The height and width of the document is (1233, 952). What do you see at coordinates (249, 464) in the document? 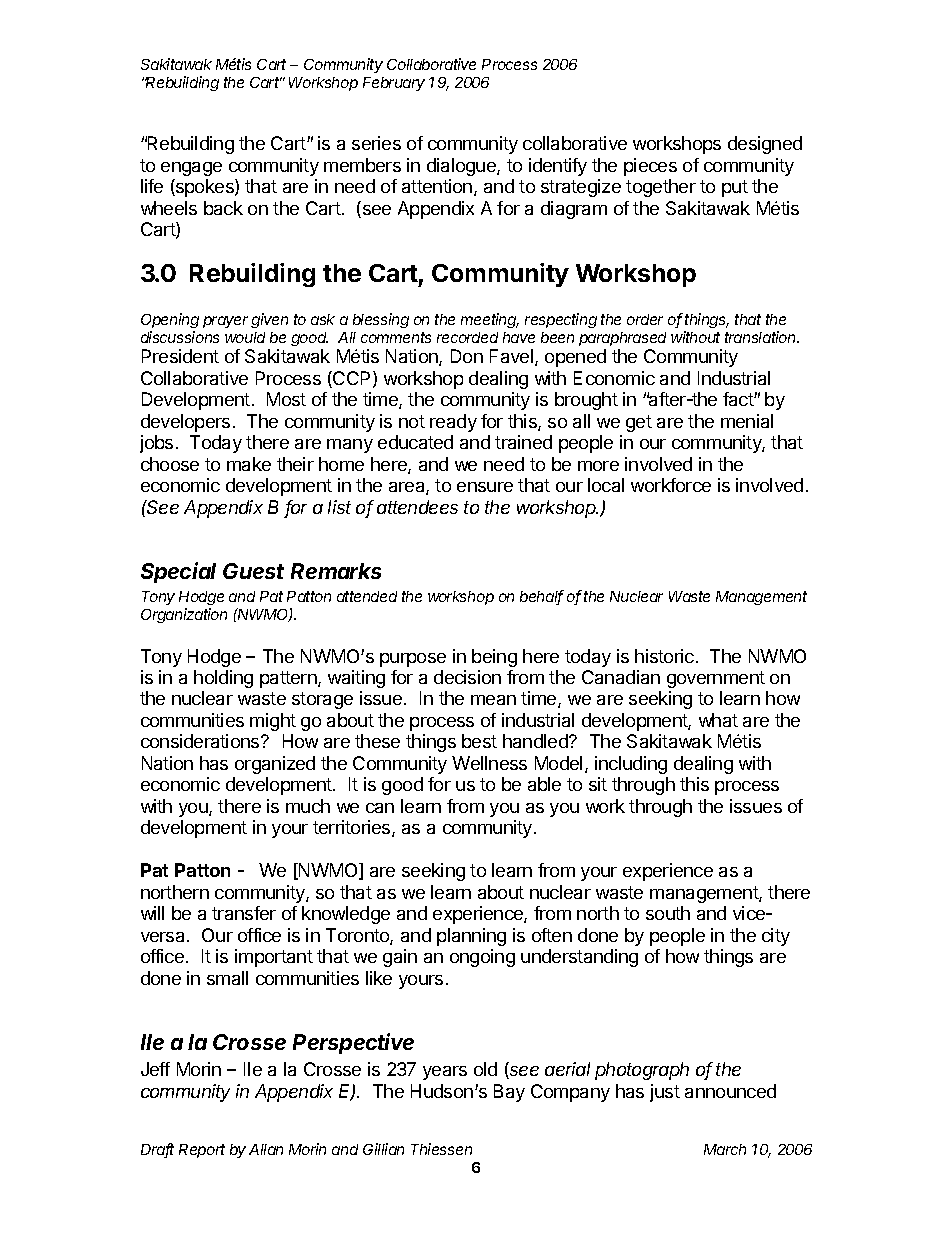
I see `make` at bounding box center [249, 464].
